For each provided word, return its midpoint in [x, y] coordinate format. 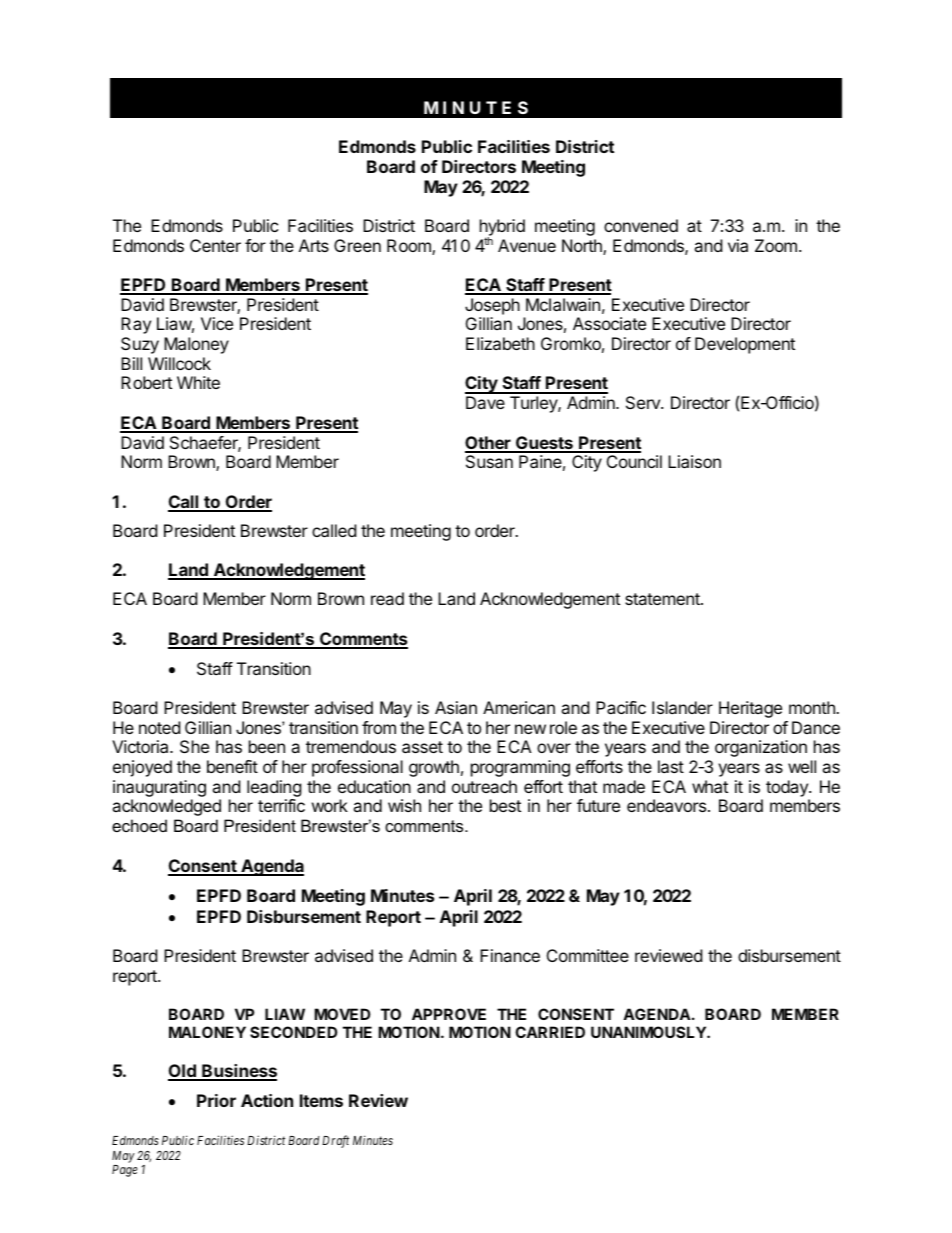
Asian [456, 707]
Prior [216, 1100]
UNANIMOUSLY [649, 1032]
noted [159, 727]
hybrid [502, 229]
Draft [335, 1141]
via [738, 245]
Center [215, 245]
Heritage [750, 709]
